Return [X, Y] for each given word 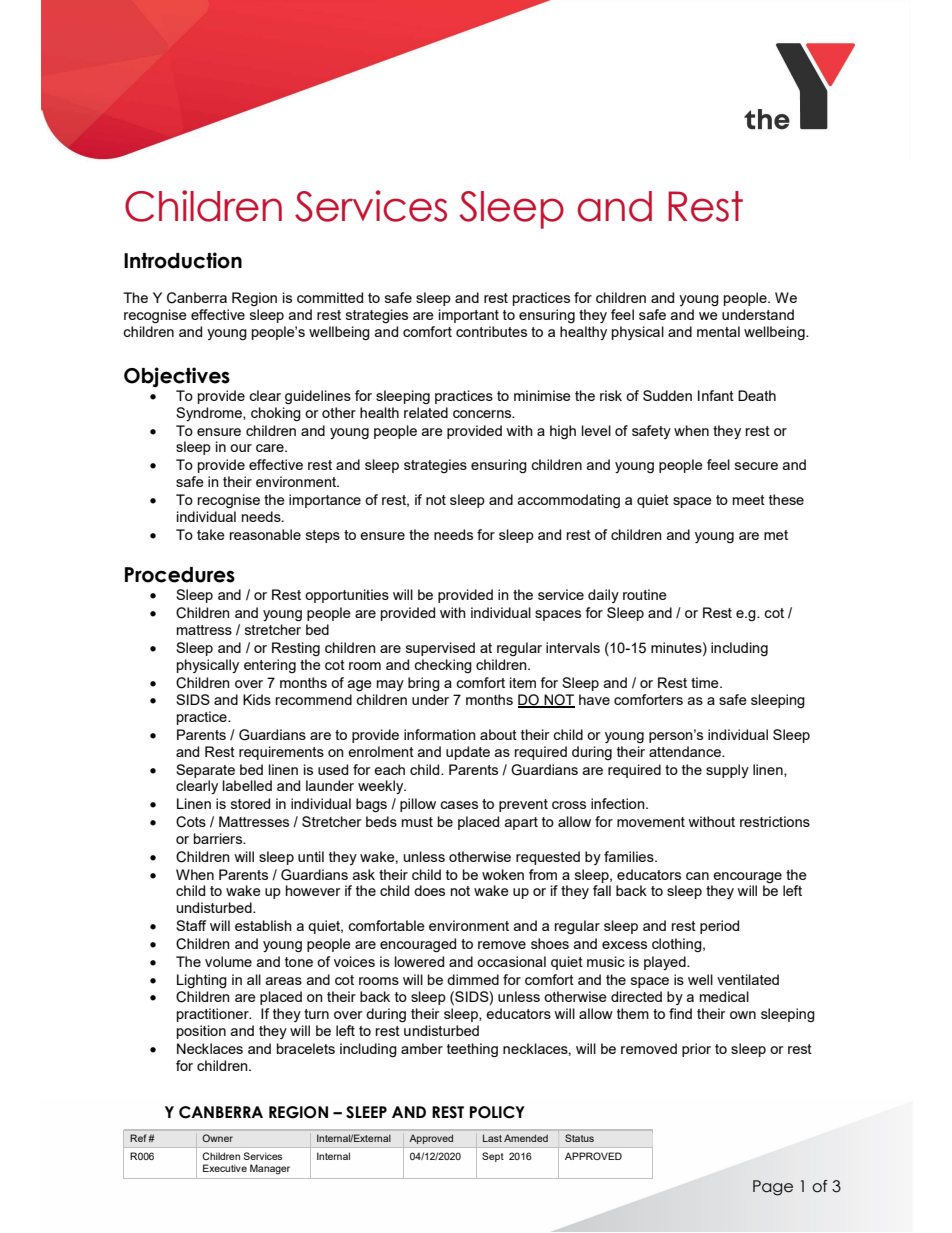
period [719, 927]
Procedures [180, 575]
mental [718, 331]
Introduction [183, 260]
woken [503, 874]
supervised [440, 649]
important [469, 316]
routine [645, 594]
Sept [493, 1157]
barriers [219, 838]
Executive [225, 1168]
